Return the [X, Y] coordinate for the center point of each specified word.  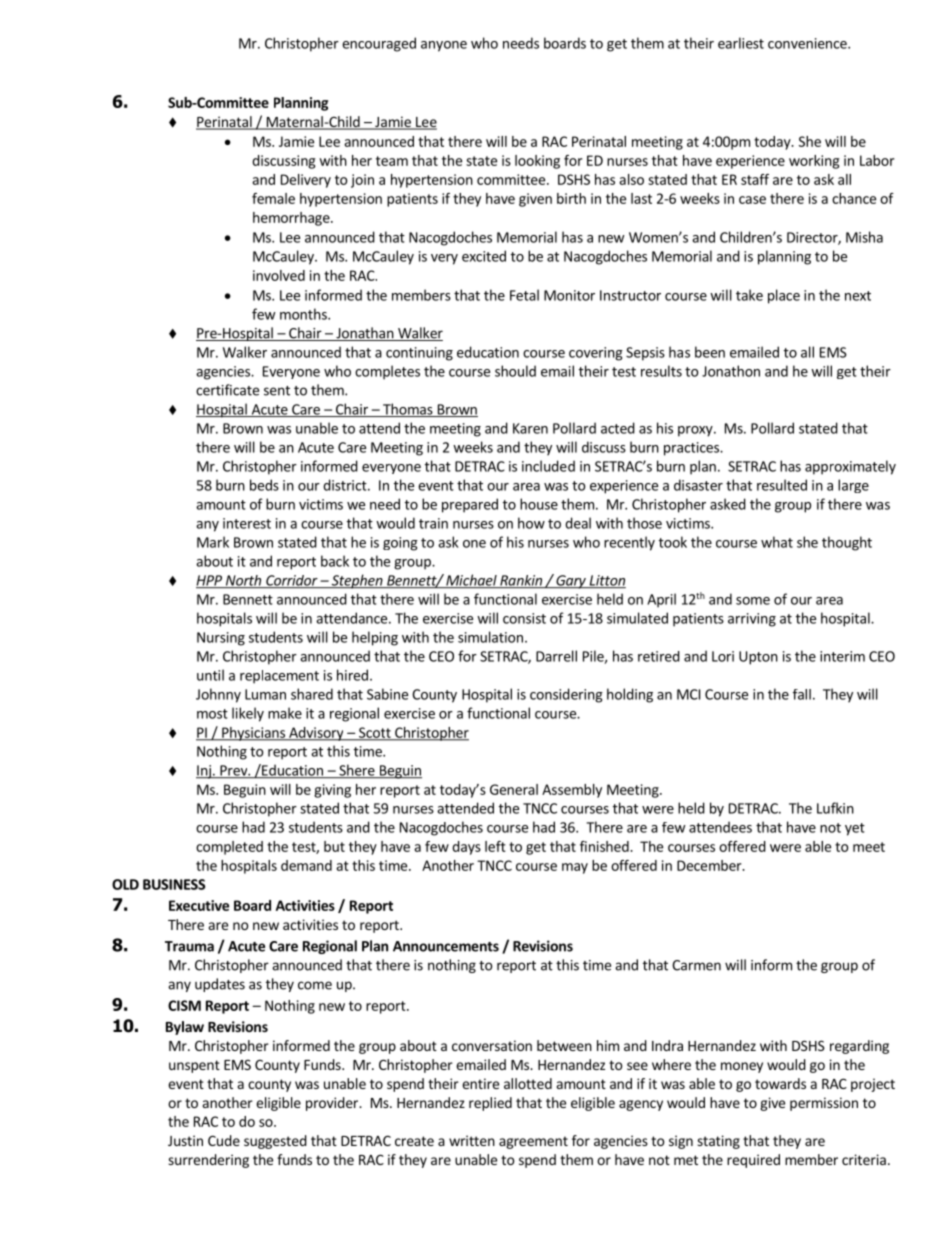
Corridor [292, 581]
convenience [808, 43]
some [753, 601]
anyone [444, 46]
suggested [275, 1142]
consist [524, 618]
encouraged [379, 44]
